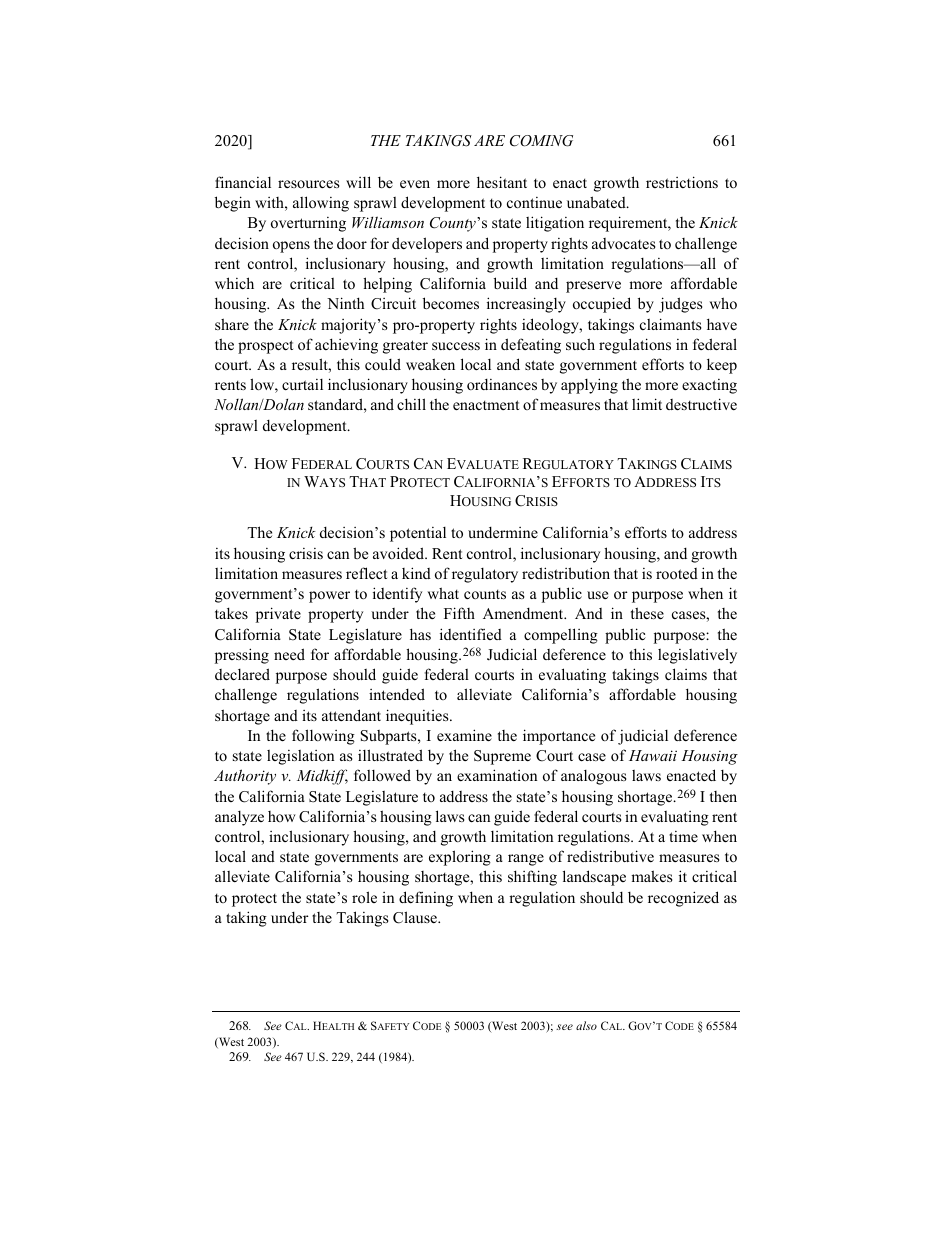 The height and width of the page is (1233, 952). What do you see at coordinates (265, 347) in the page?
I see `prospect` at bounding box center [265, 347].
